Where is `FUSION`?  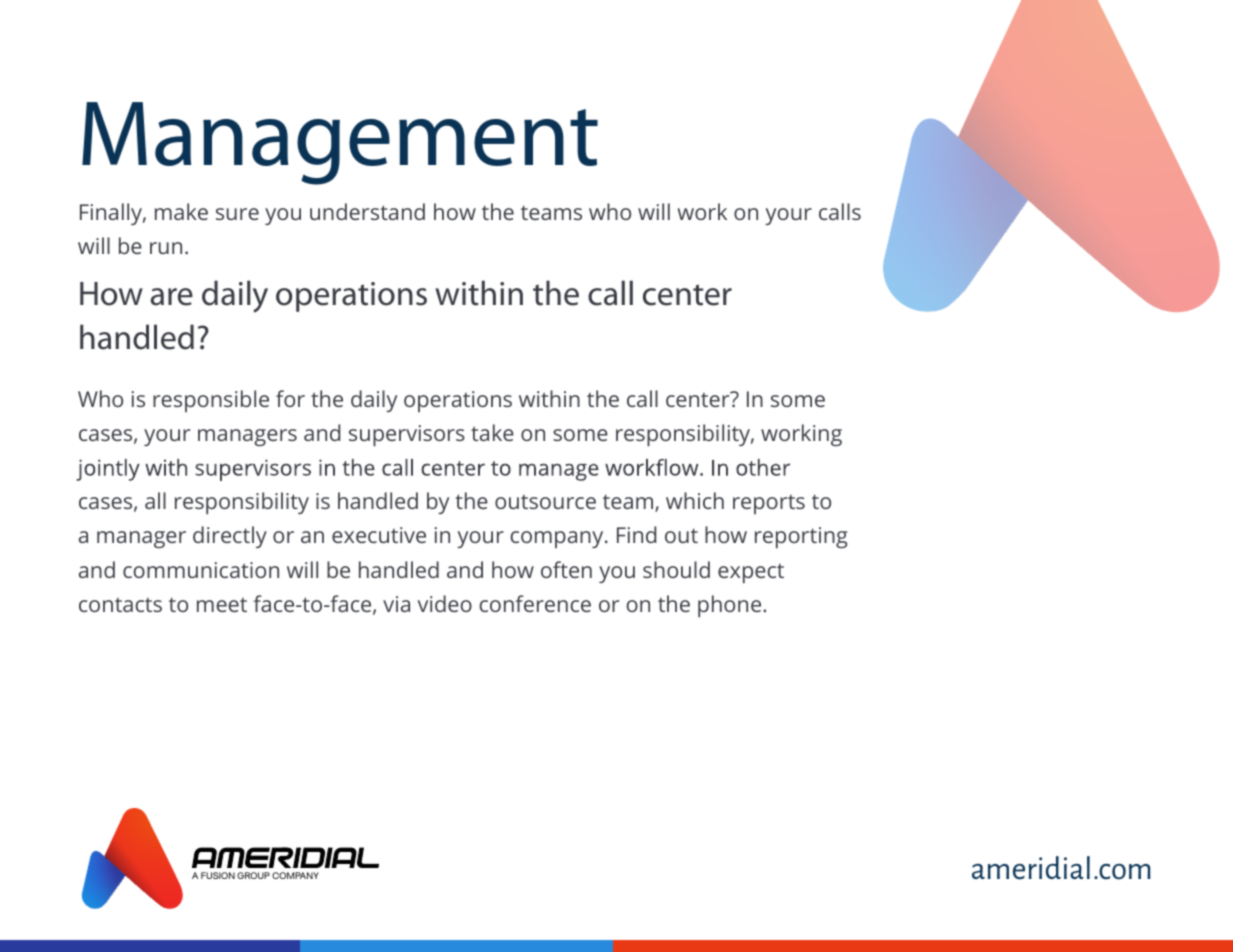
FUSION is located at coordinates (218, 875).
